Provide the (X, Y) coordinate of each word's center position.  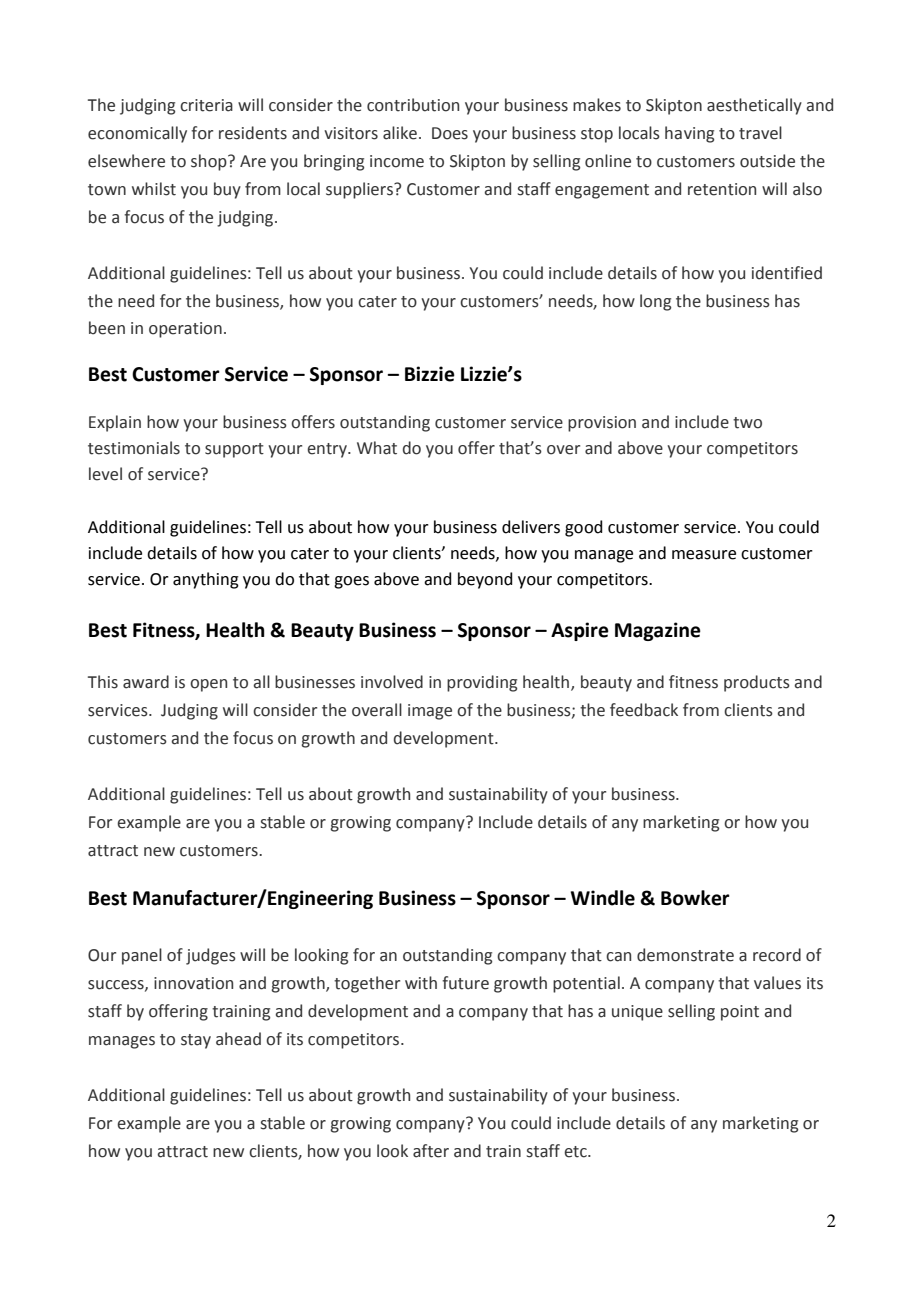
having (689, 134)
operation (185, 330)
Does (450, 133)
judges (211, 956)
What (377, 448)
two (747, 423)
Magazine (658, 631)
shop (210, 162)
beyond (485, 580)
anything (206, 580)
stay (196, 1041)
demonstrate (685, 955)
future (465, 983)
